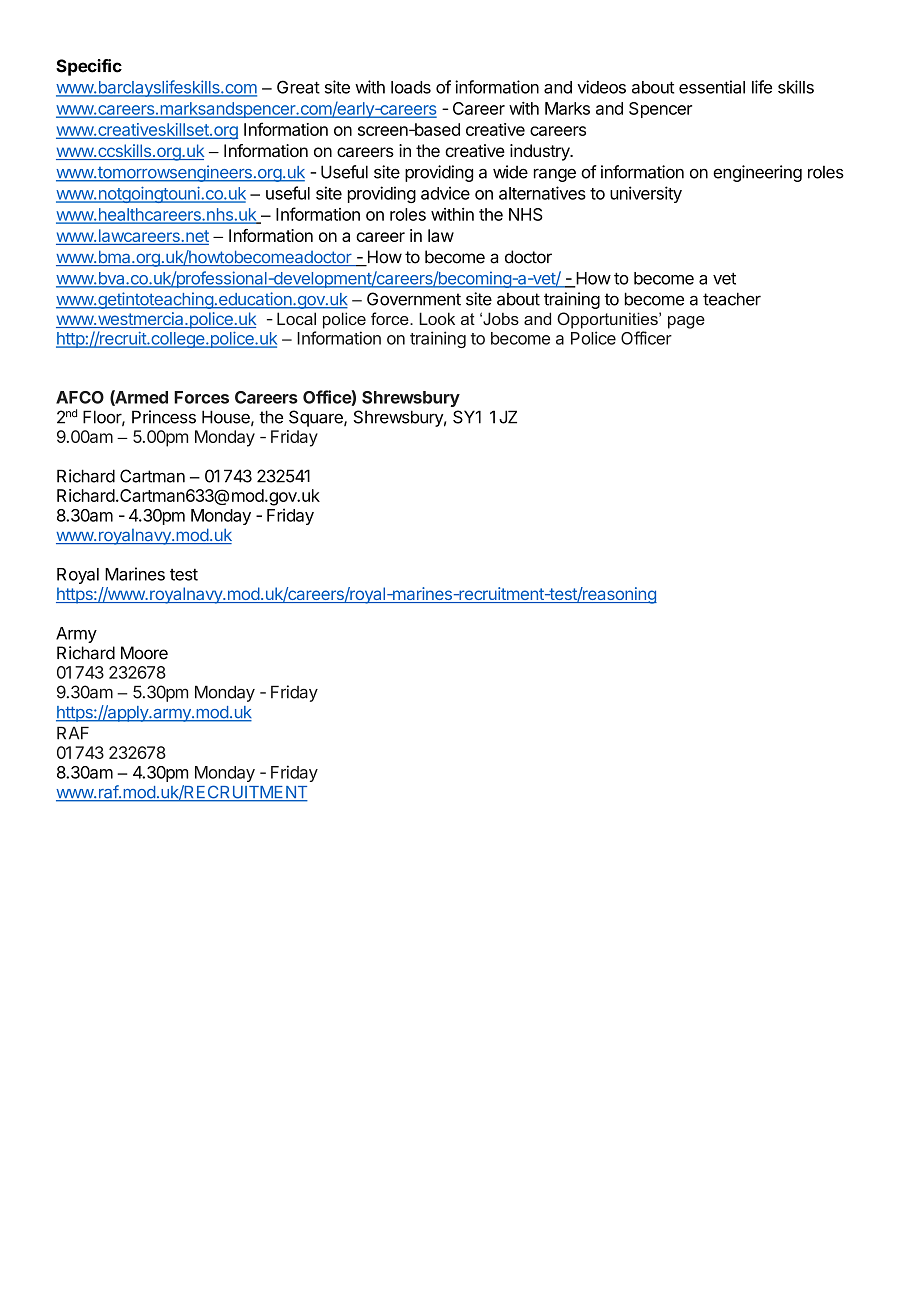 The width and height of the document is (924, 1308). What do you see at coordinates (646, 194) in the document?
I see `university` at bounding box center [646, 194].
